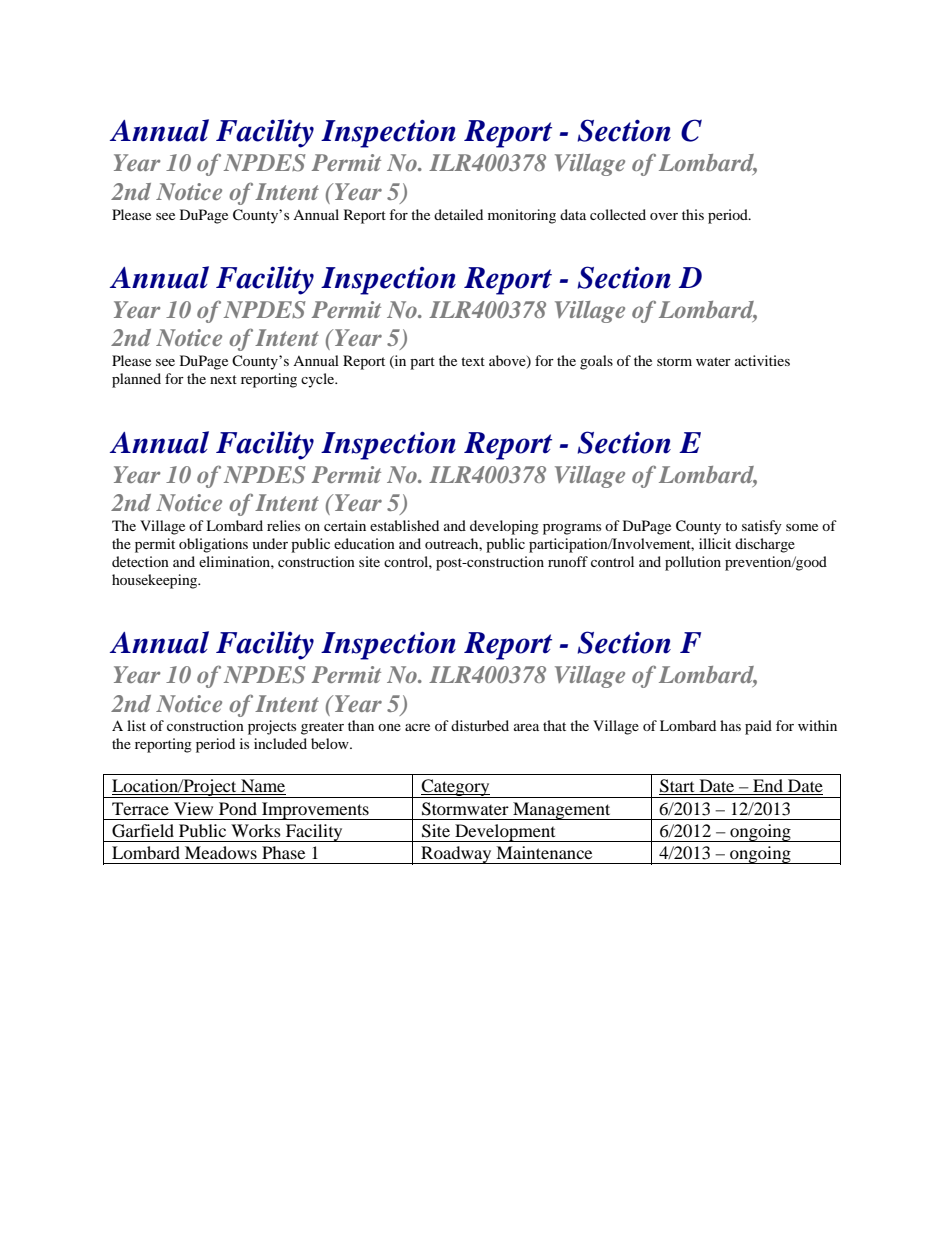 Image resolution: width=952 pixels, height=1233 pixels. Describe the element at coordinates (568, 561) in the screenshot. I see `runoff` at that location.
